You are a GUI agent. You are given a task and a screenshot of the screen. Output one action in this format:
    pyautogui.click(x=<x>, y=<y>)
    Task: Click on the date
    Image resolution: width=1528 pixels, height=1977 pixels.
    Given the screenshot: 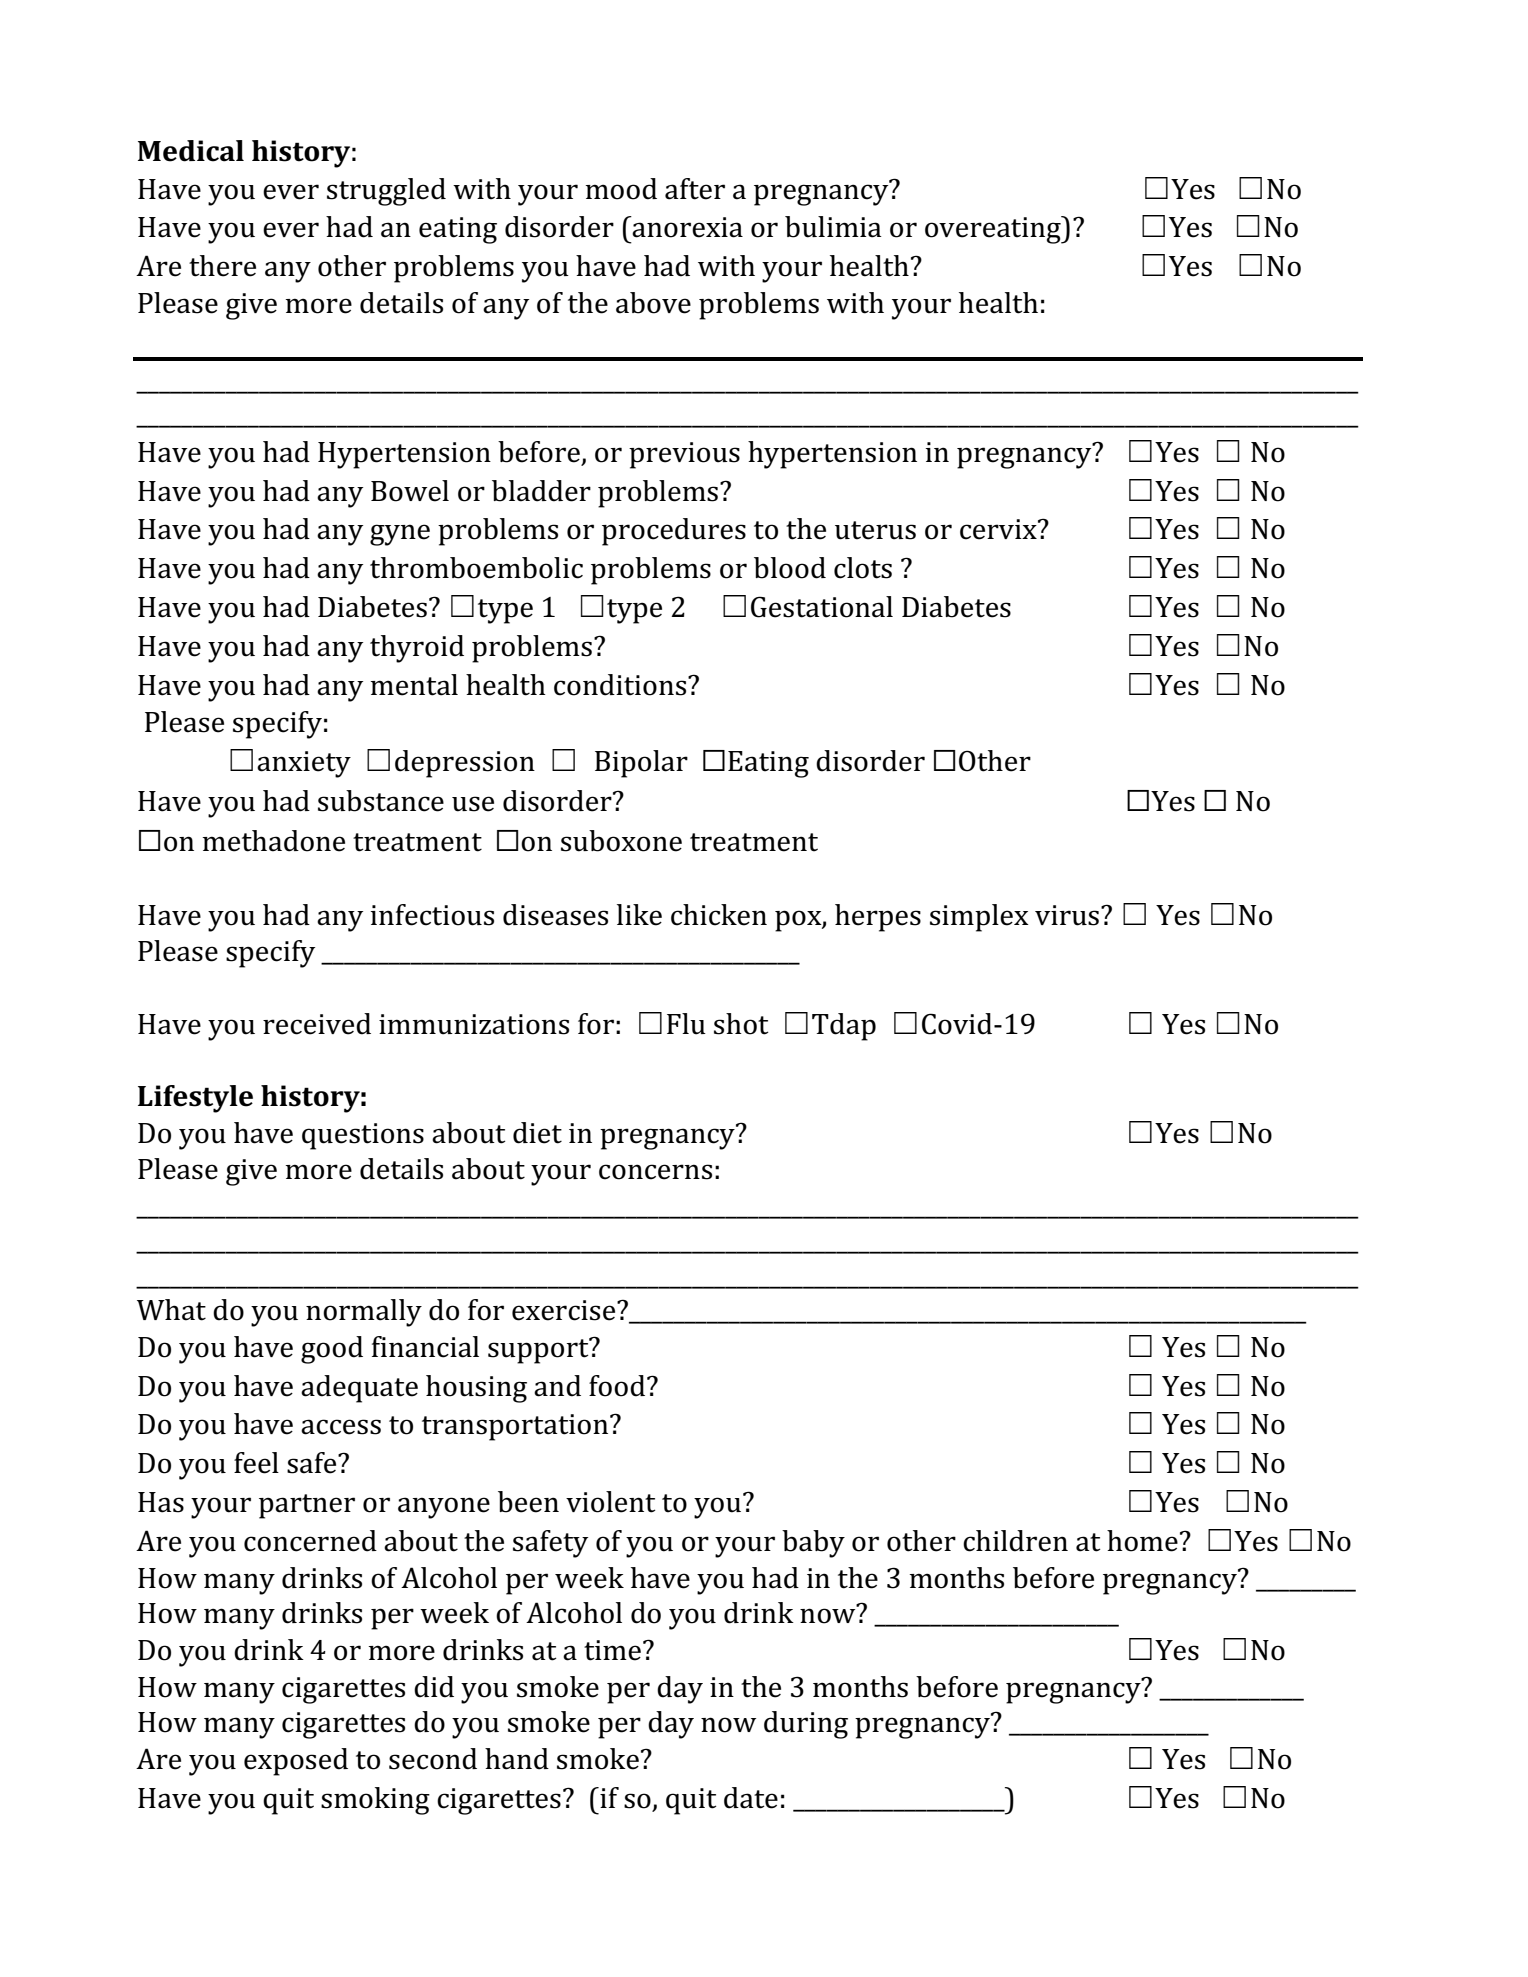 What is the action you would take?
    pyautogui.click(x=751, y=1798)
